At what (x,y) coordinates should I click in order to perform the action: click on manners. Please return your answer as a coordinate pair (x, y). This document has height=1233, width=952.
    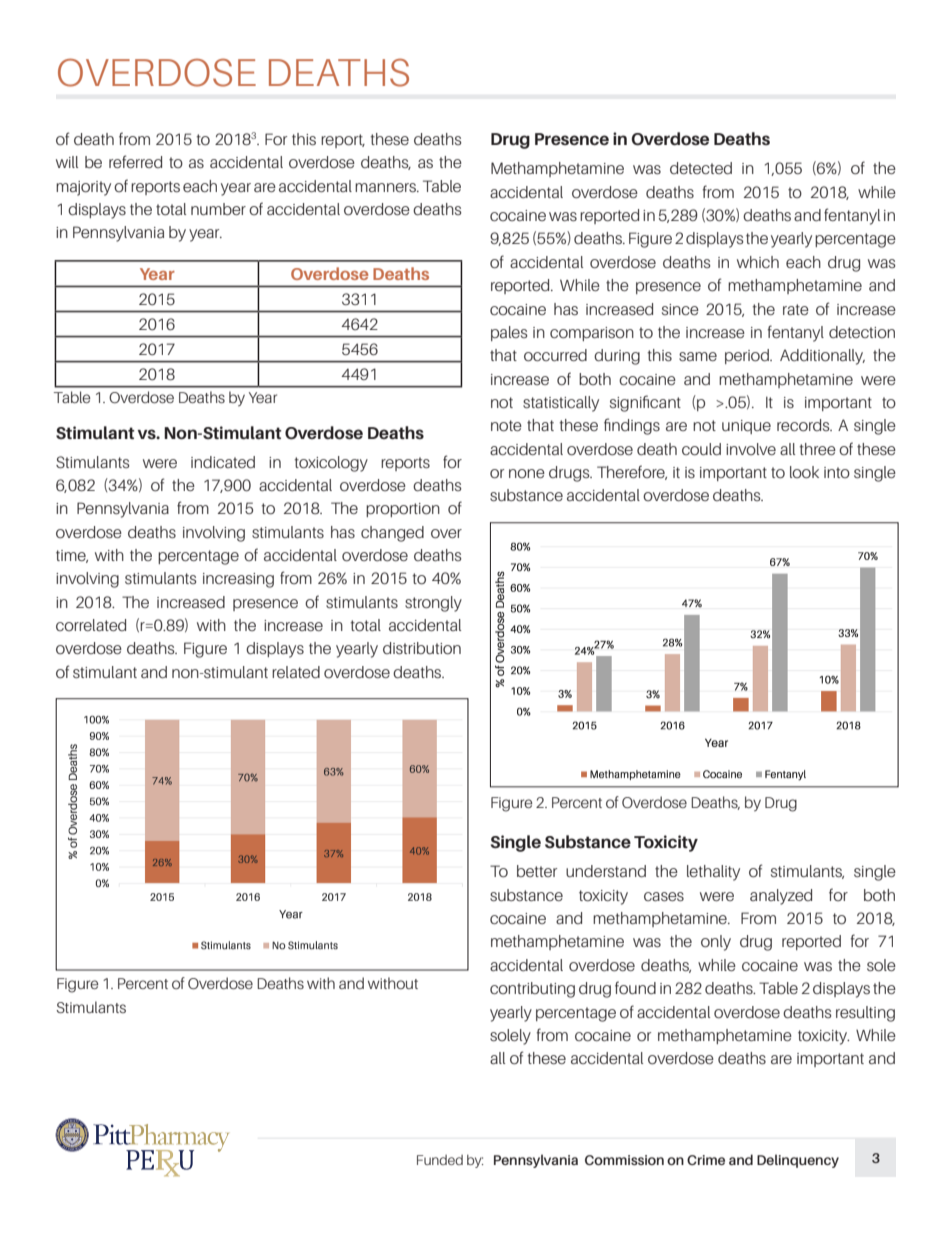
    Looking at the image, I should click on (386, 187).
